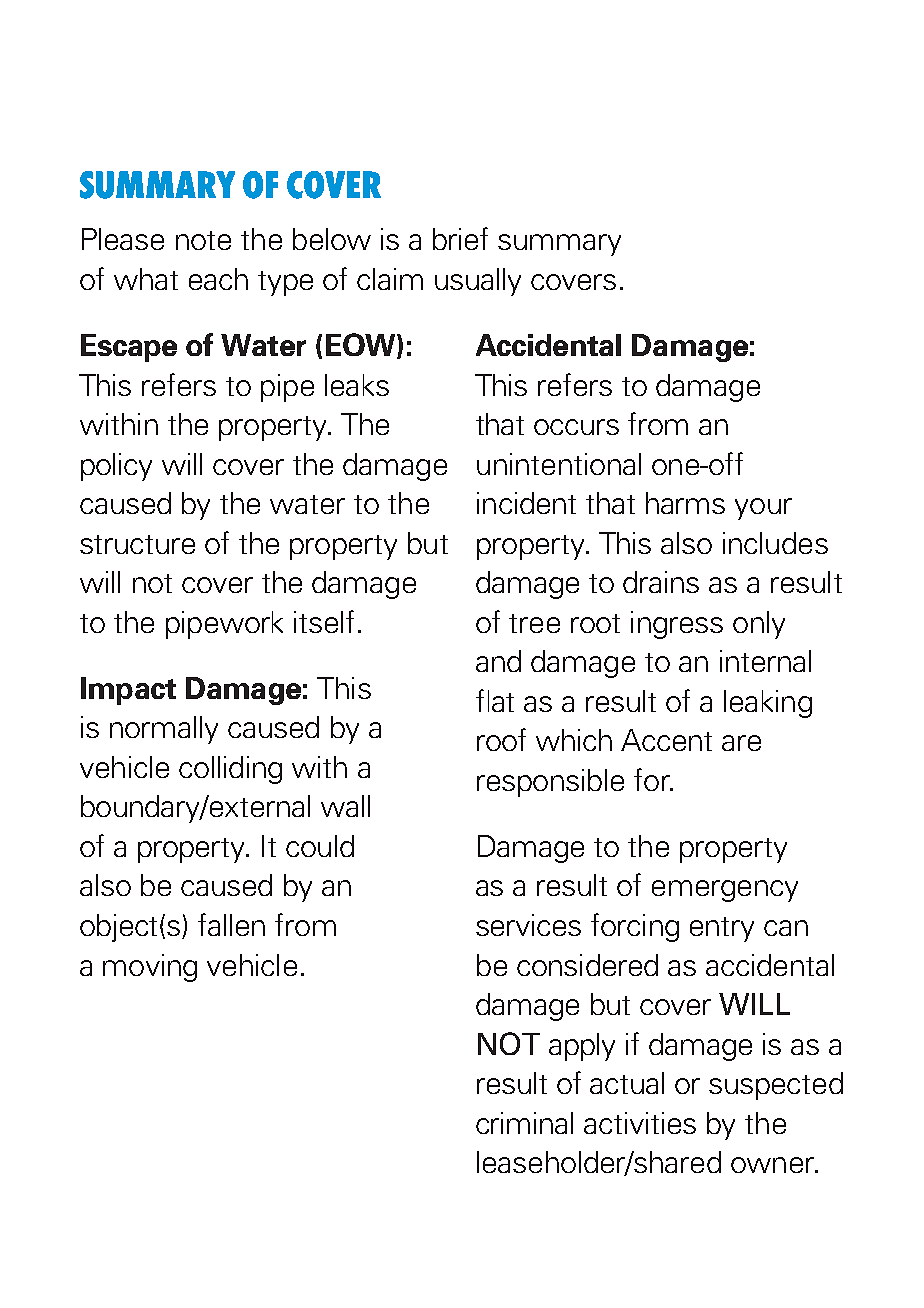 This image has width=924, height=1308. Describe the element at coordinates (495, 700) in the image. I see `flat` at that location.
